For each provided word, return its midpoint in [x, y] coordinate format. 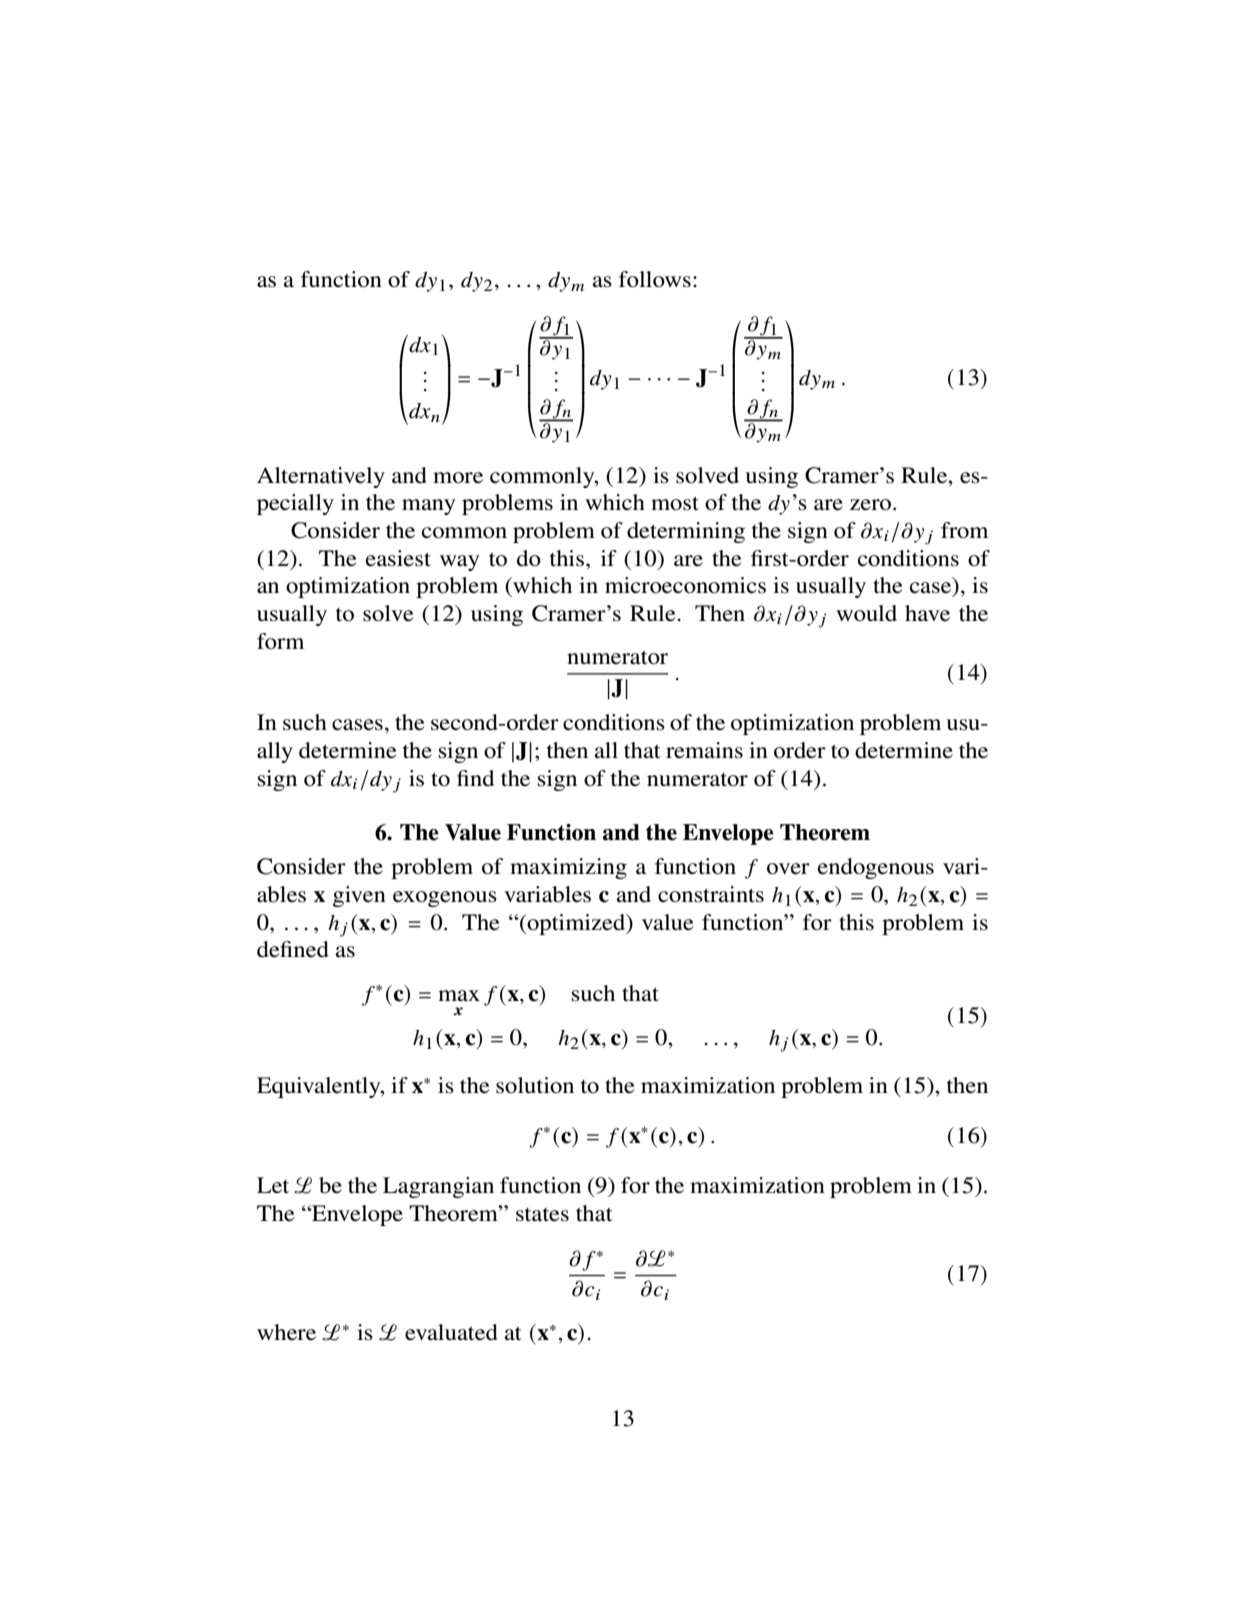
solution [535, 1085]
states [542, 1215]
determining [686, 532]
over [788, 869]
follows [655, 279]
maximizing [568, 868]
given [359, 896]
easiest [398, 558]
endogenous [876, 868]
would [866, 613]
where [286, 1332]
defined [293, 949]
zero [872, 505]
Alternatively [321, 477]
